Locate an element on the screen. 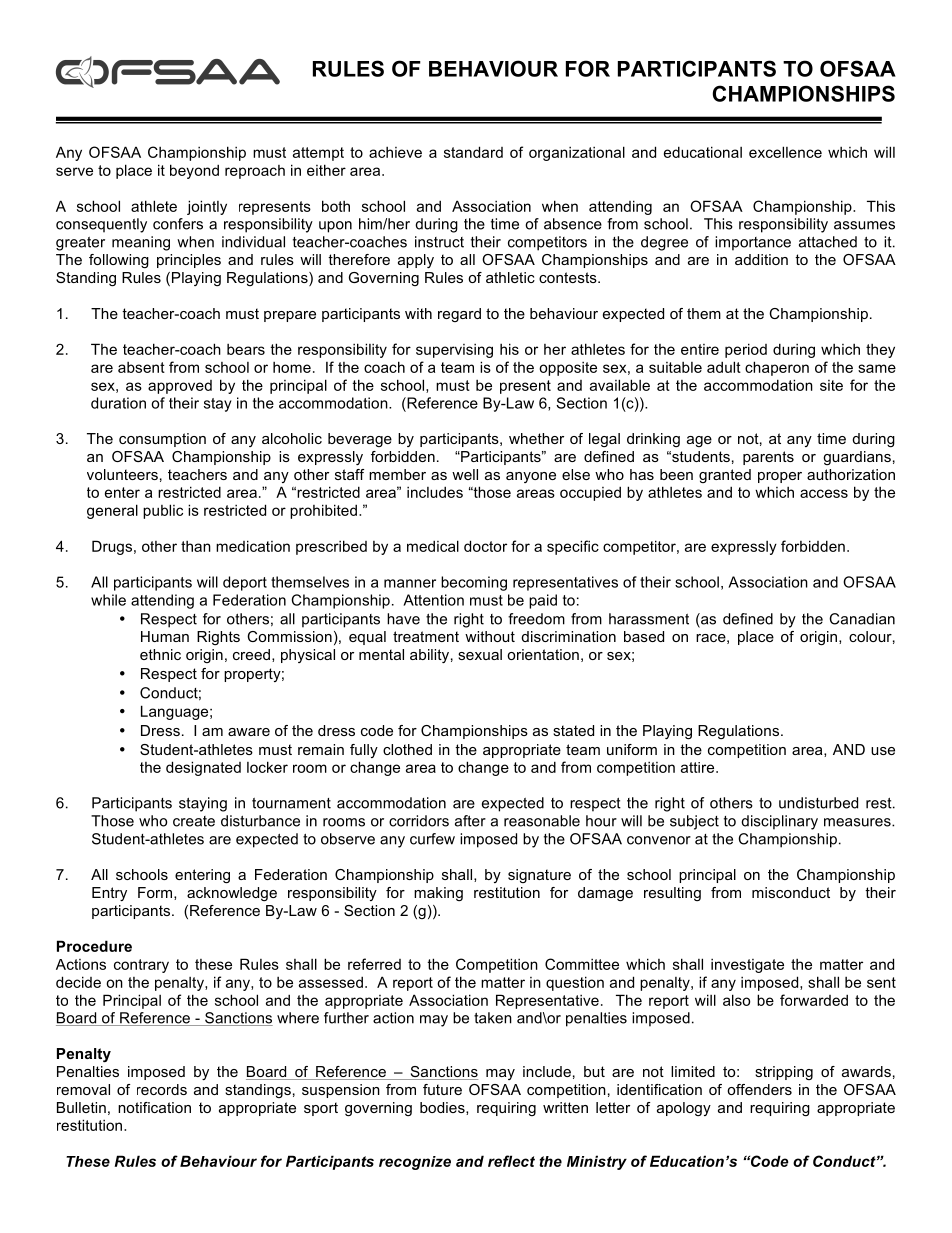 Image resolution: width=952 pixels, height=1233 pixels. public is located at coordinates (163, 511).
